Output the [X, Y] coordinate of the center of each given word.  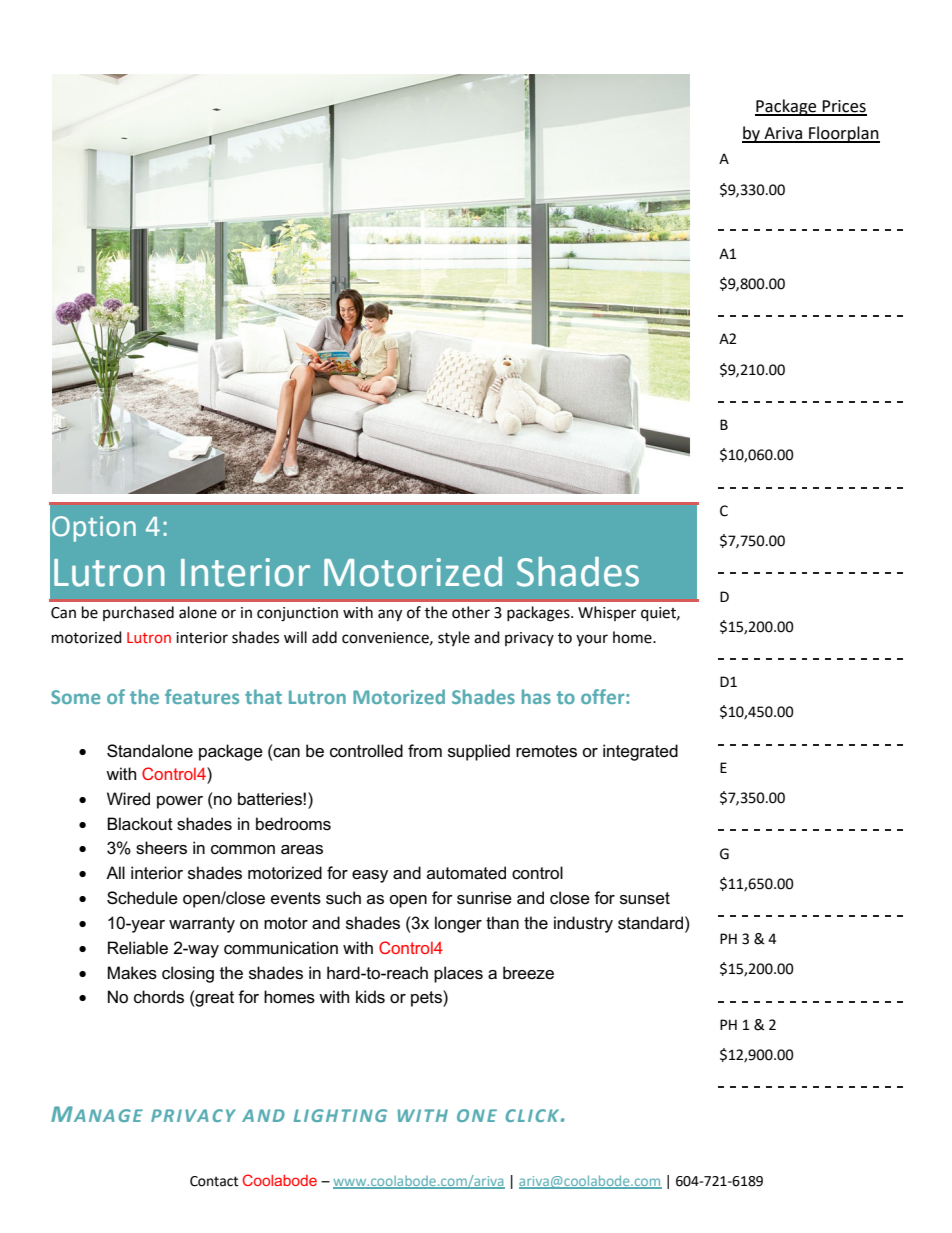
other [471, 612]
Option [94, 529]
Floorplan [843, 134]
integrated [640, 752]
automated [466, 873]
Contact [214, 1181]
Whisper [607, 613]
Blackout [140, 824]
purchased [138, 613]
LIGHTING [340, 1115]
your [592, 640]
